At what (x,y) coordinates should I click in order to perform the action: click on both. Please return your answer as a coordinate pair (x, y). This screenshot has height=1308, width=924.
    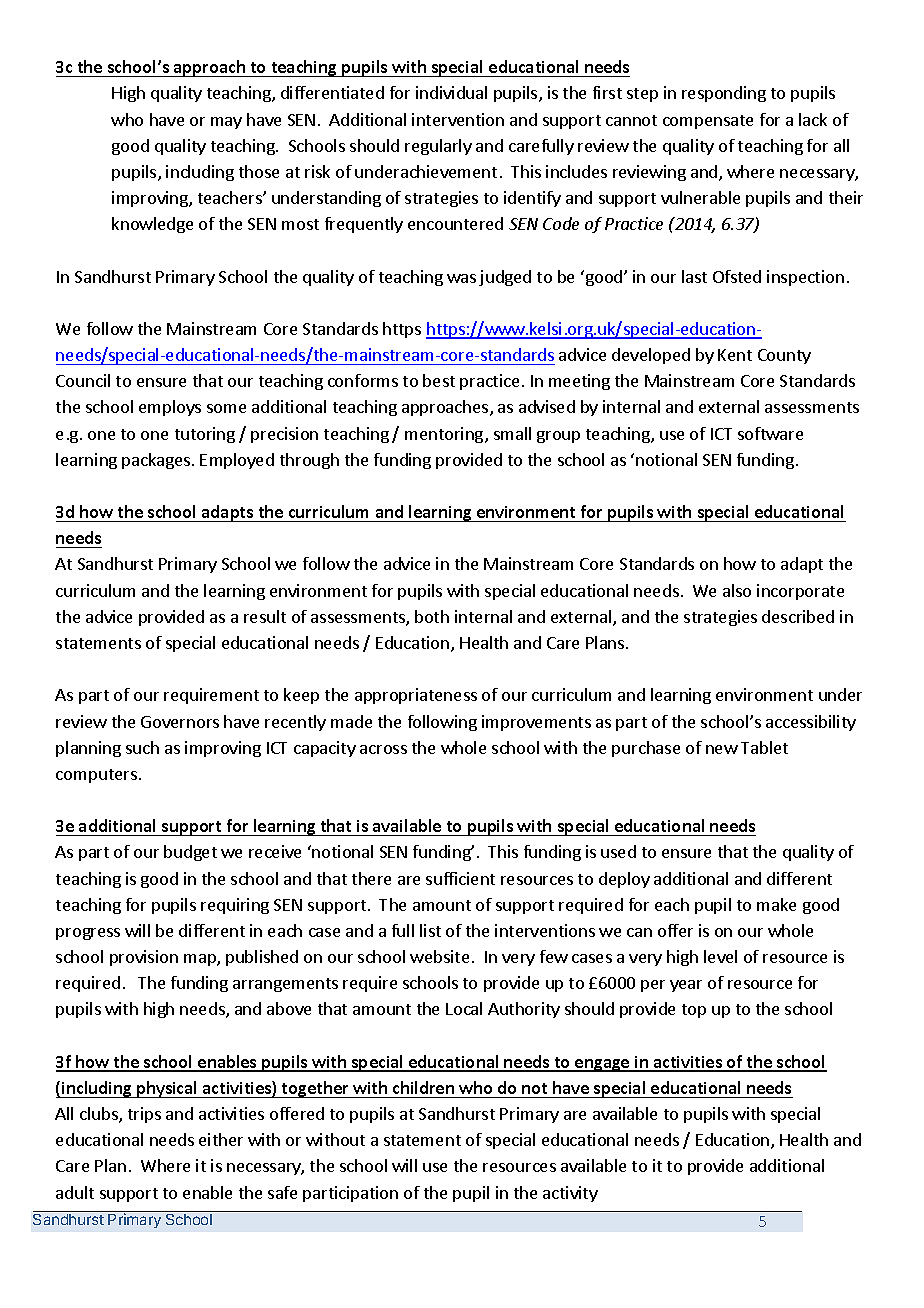
    Looking at the image, I should click on (432, 616).
